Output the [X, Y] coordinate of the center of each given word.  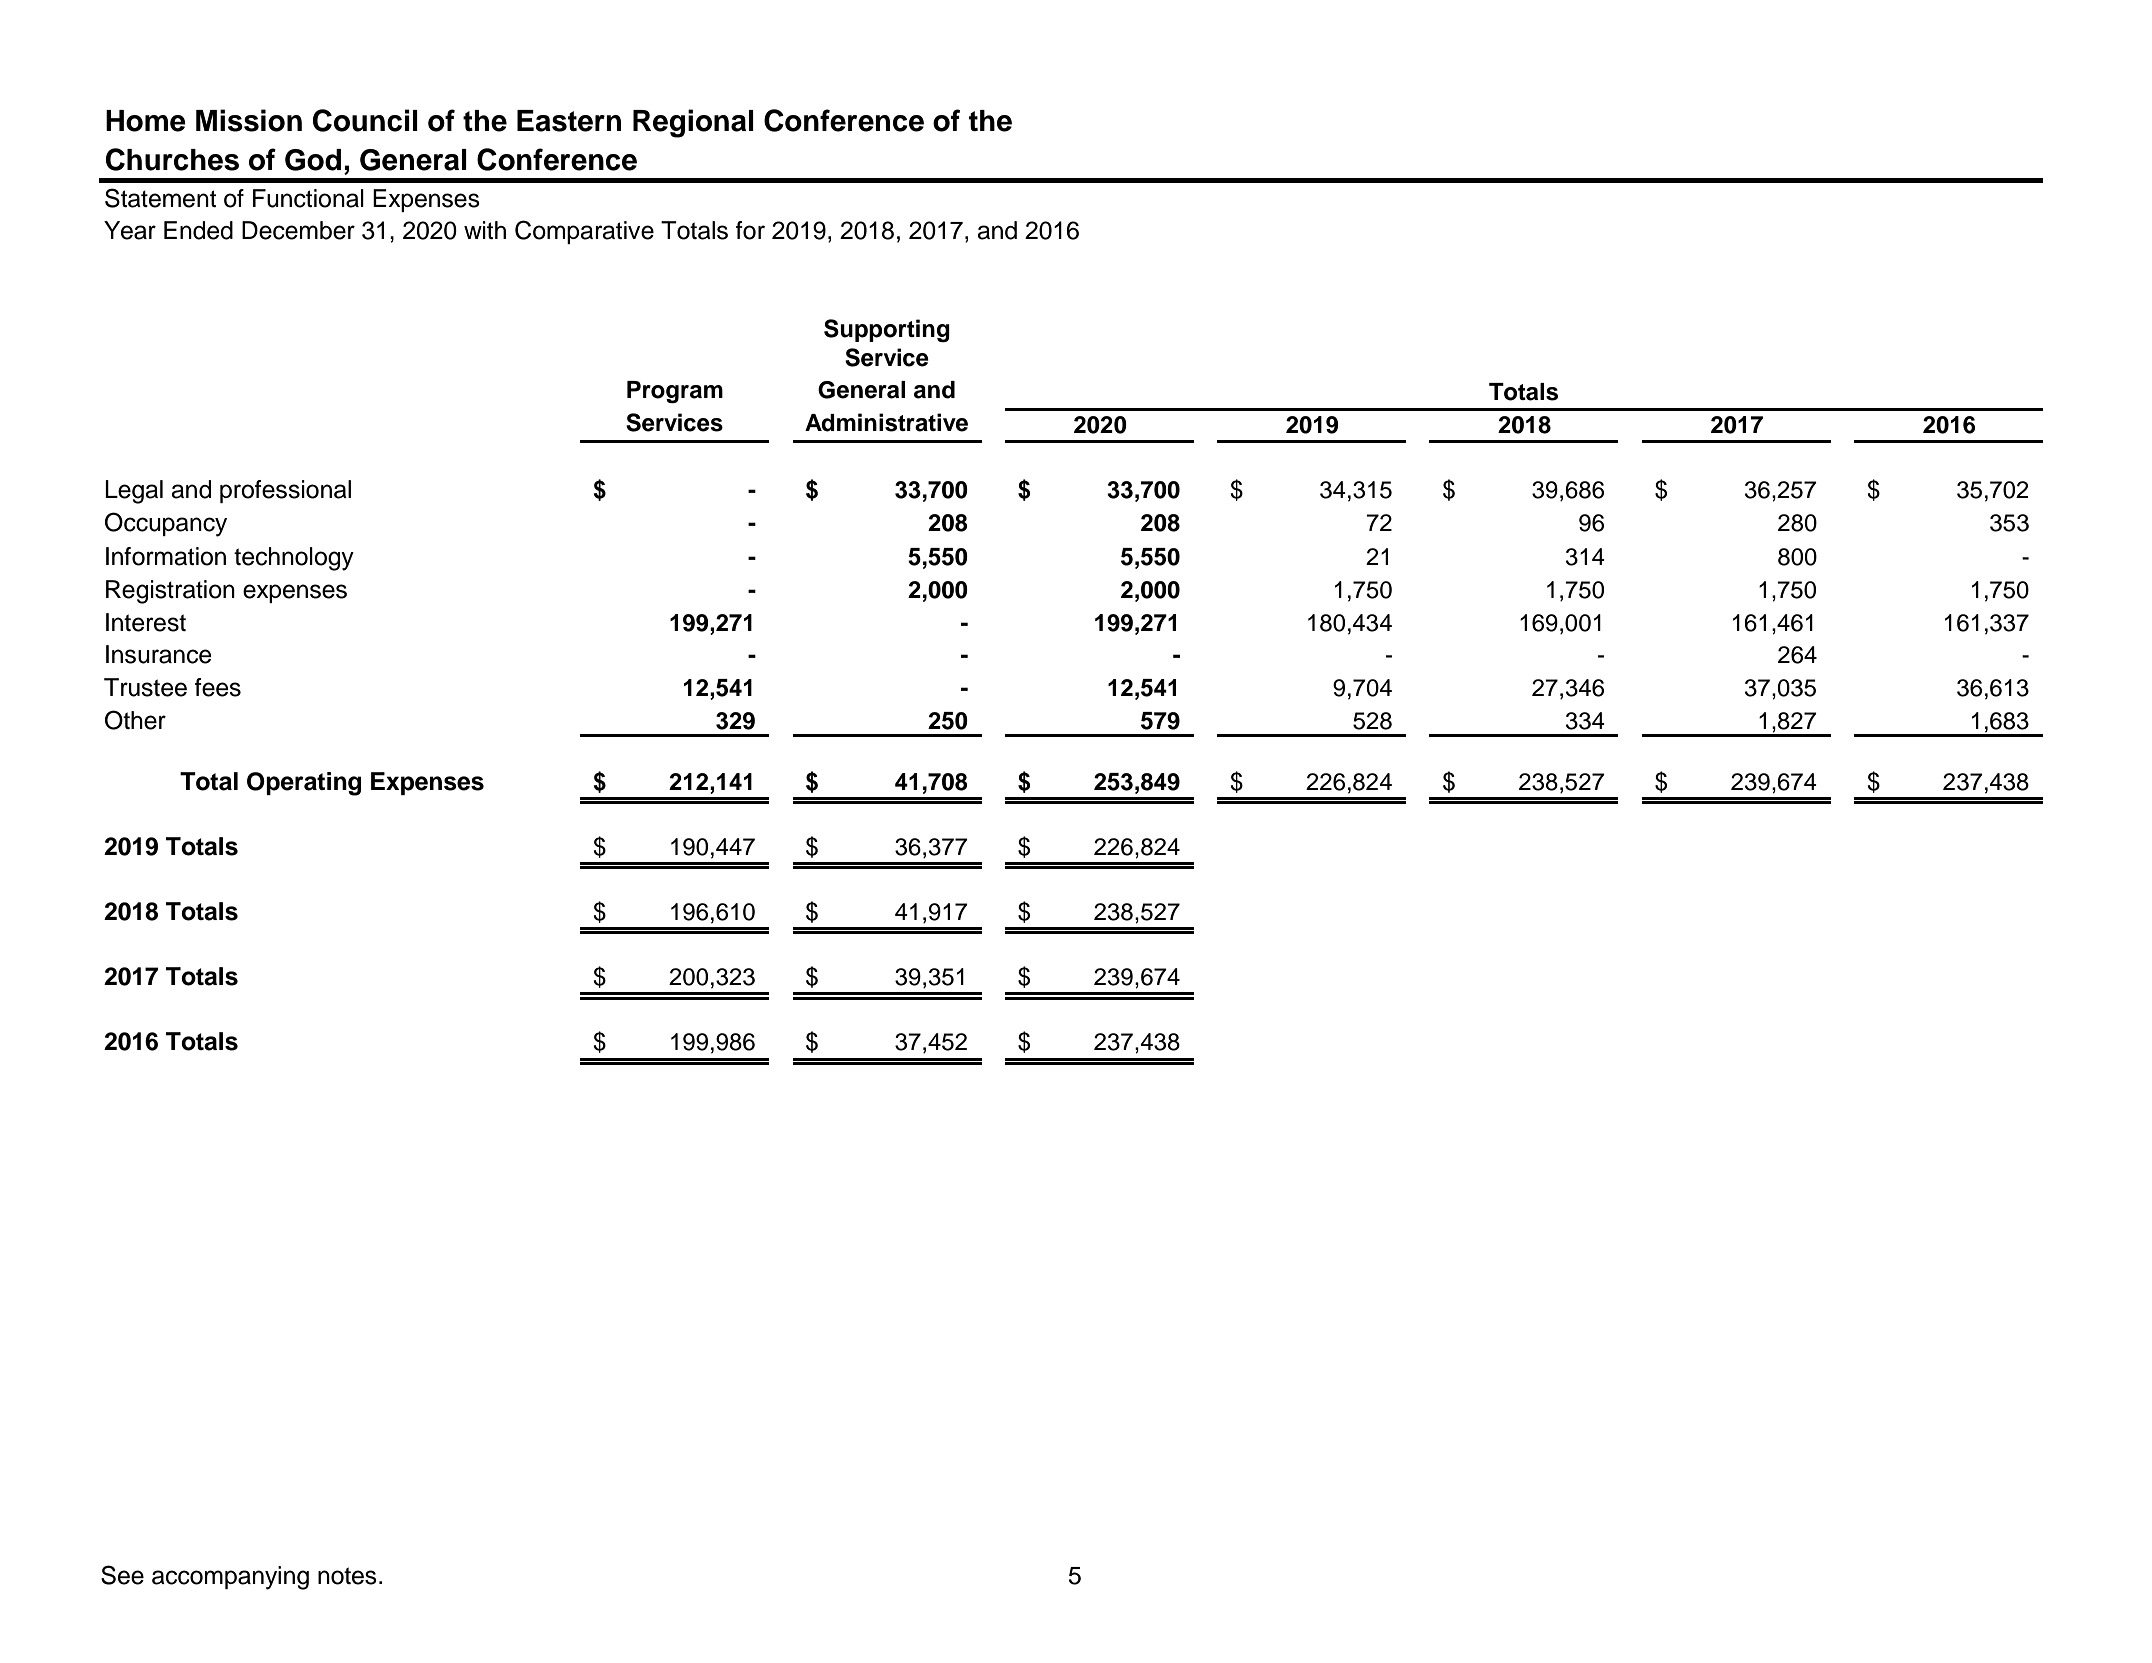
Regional [693, 123]
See [122, 1575]
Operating [304, 784]
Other [135, 720]
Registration [170, 592]
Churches [172, 159]
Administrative [886, 422]
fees [218, 687]
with [485, 230]
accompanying [230, 1578]
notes [347, 1576]
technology [294, 559]
